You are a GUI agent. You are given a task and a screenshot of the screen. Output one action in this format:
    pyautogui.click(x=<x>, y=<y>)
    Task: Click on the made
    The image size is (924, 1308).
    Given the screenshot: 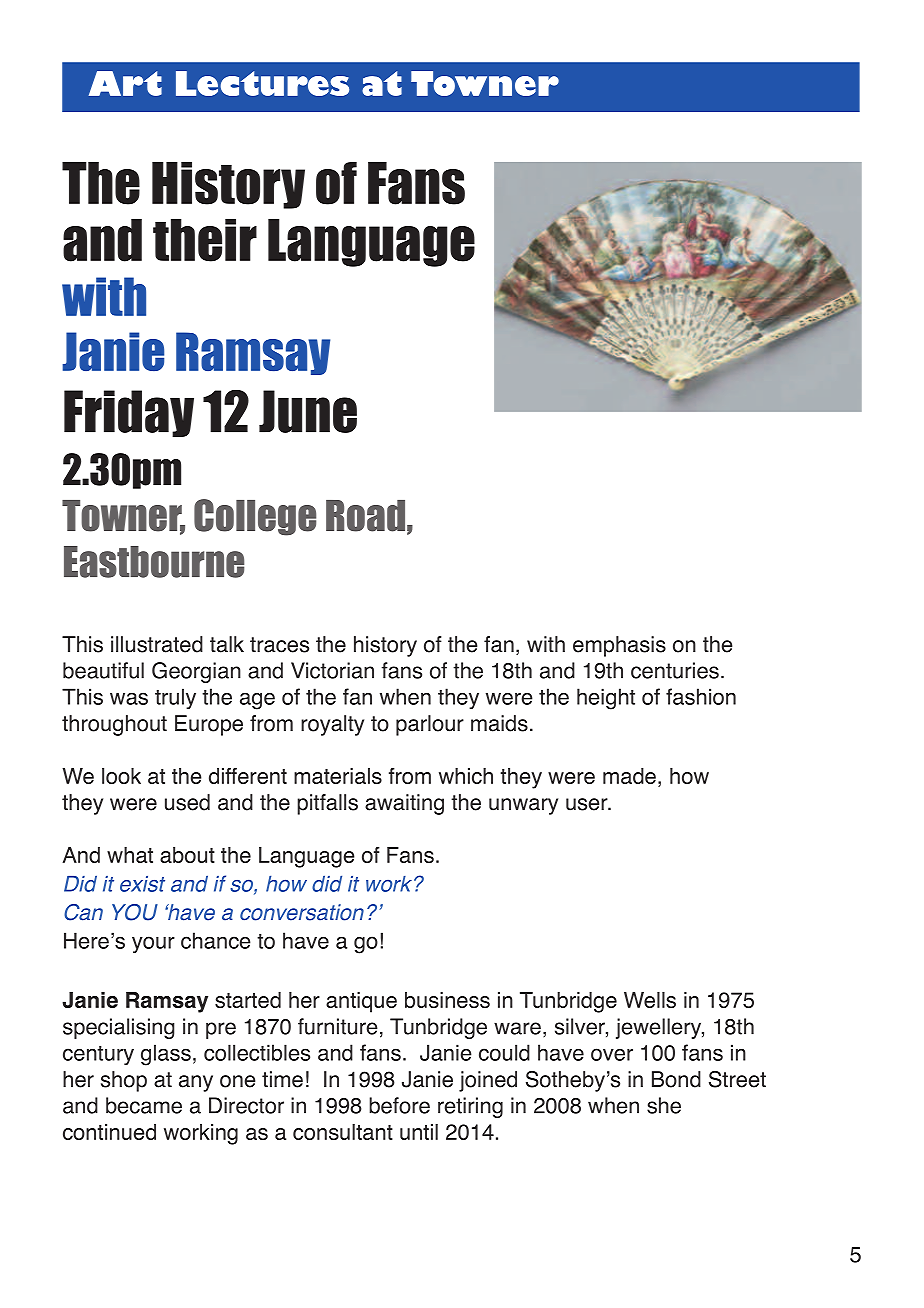 What is the action you would take?
    pyautogui.click(x=629, y=776)
